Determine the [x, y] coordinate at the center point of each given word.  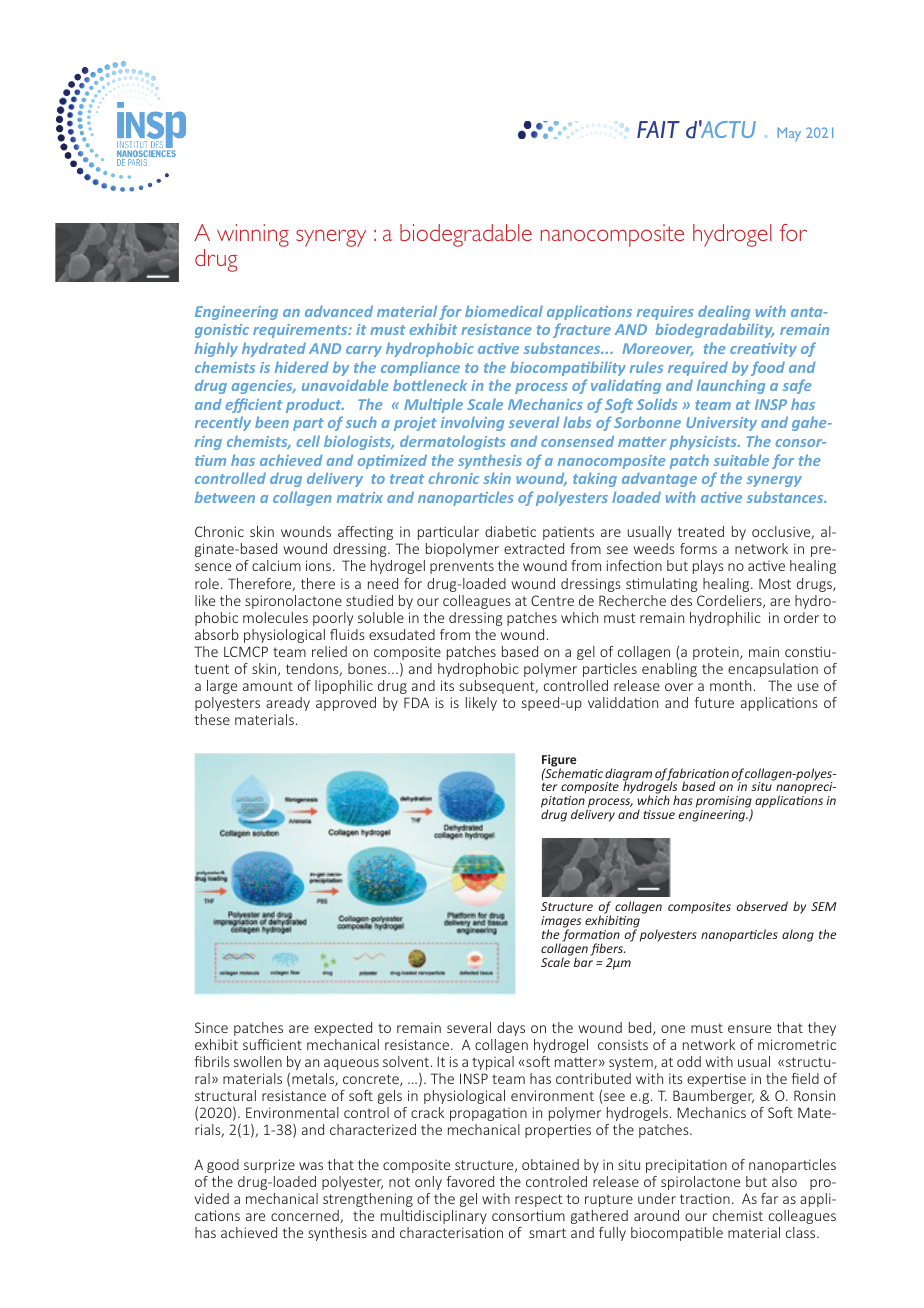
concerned [306, 1216]
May [789, 134]
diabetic [510, 531]
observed [762, 906]
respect [539, 1200]
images [561, 923]
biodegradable [466, 235]
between [225, 497]
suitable [741, 460]
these [212, 719]
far [769, 1198]
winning [253, 235]
